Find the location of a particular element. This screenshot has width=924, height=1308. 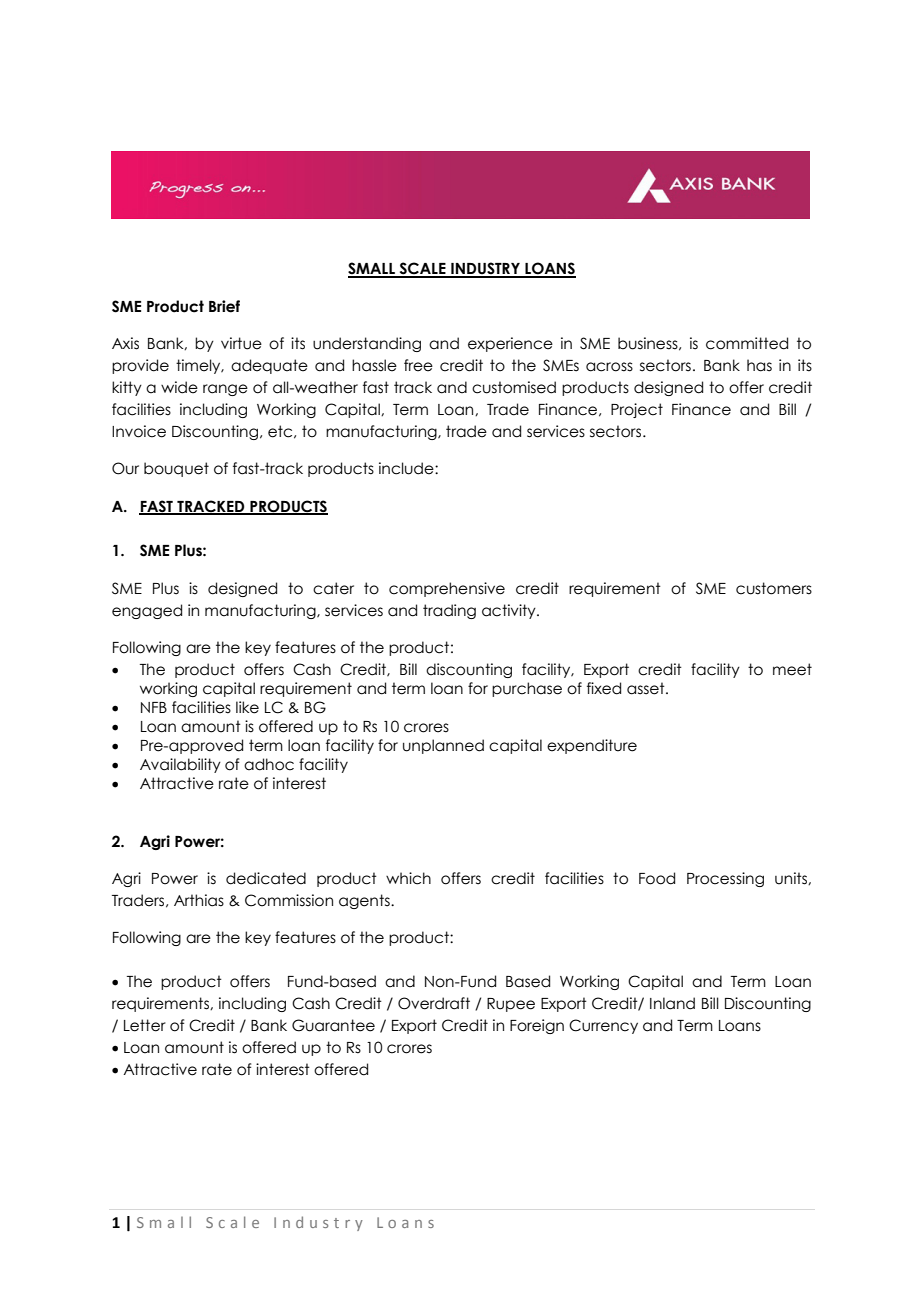

engaged is located at coordinates (147, 611).
